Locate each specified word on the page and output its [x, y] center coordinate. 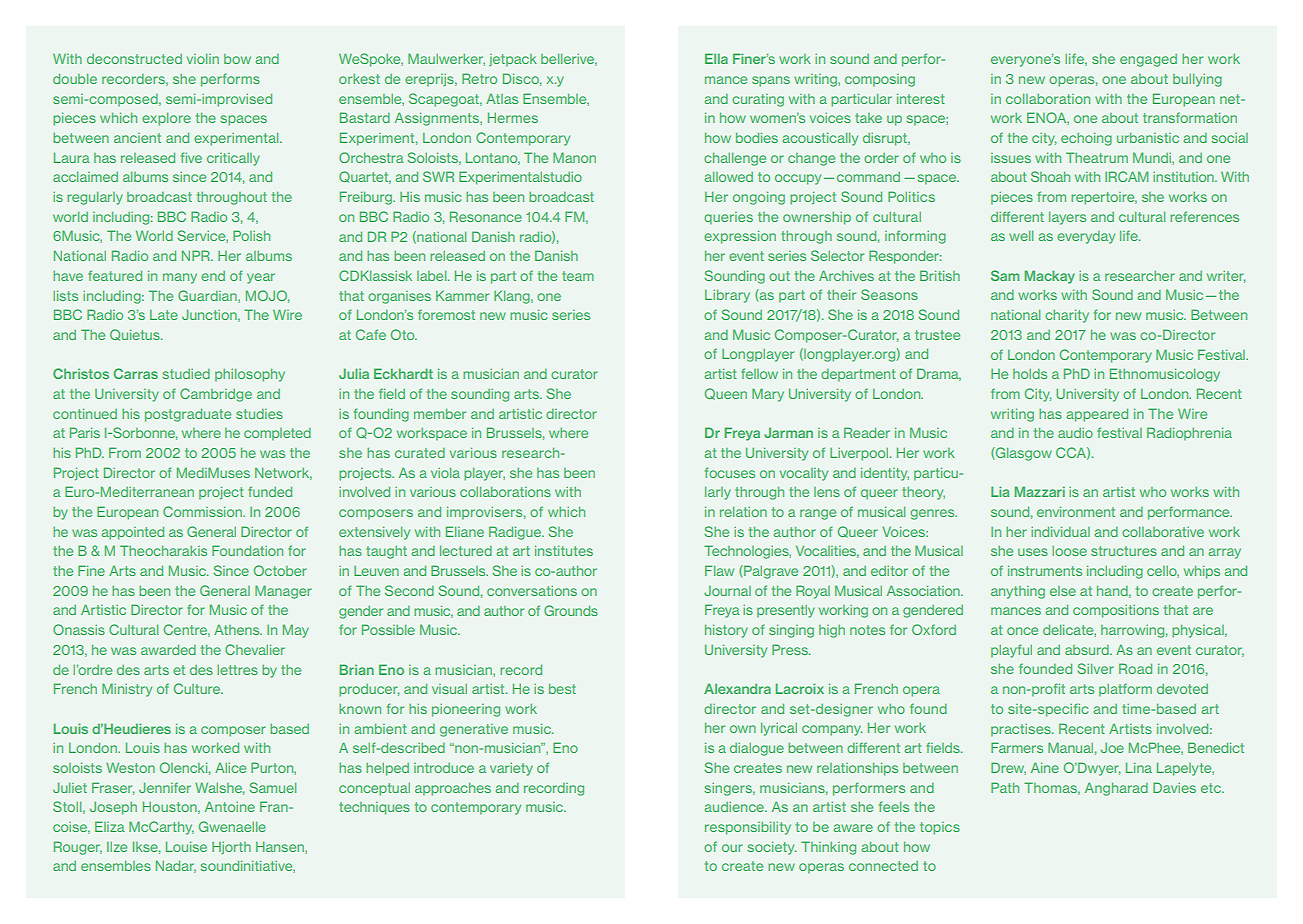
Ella [716, 58]
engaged [1148, 60]
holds [1030, 374]
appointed [133, 533]
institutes [564, 551]
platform [1125, 690]
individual [1060, 532]
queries [728, 218]
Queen [726, 394]
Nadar [176, 866]
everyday [1086, 237]
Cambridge [216, 395]
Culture [198, 688]
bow [237, 59]
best [562, 689]
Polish [251, 235]
